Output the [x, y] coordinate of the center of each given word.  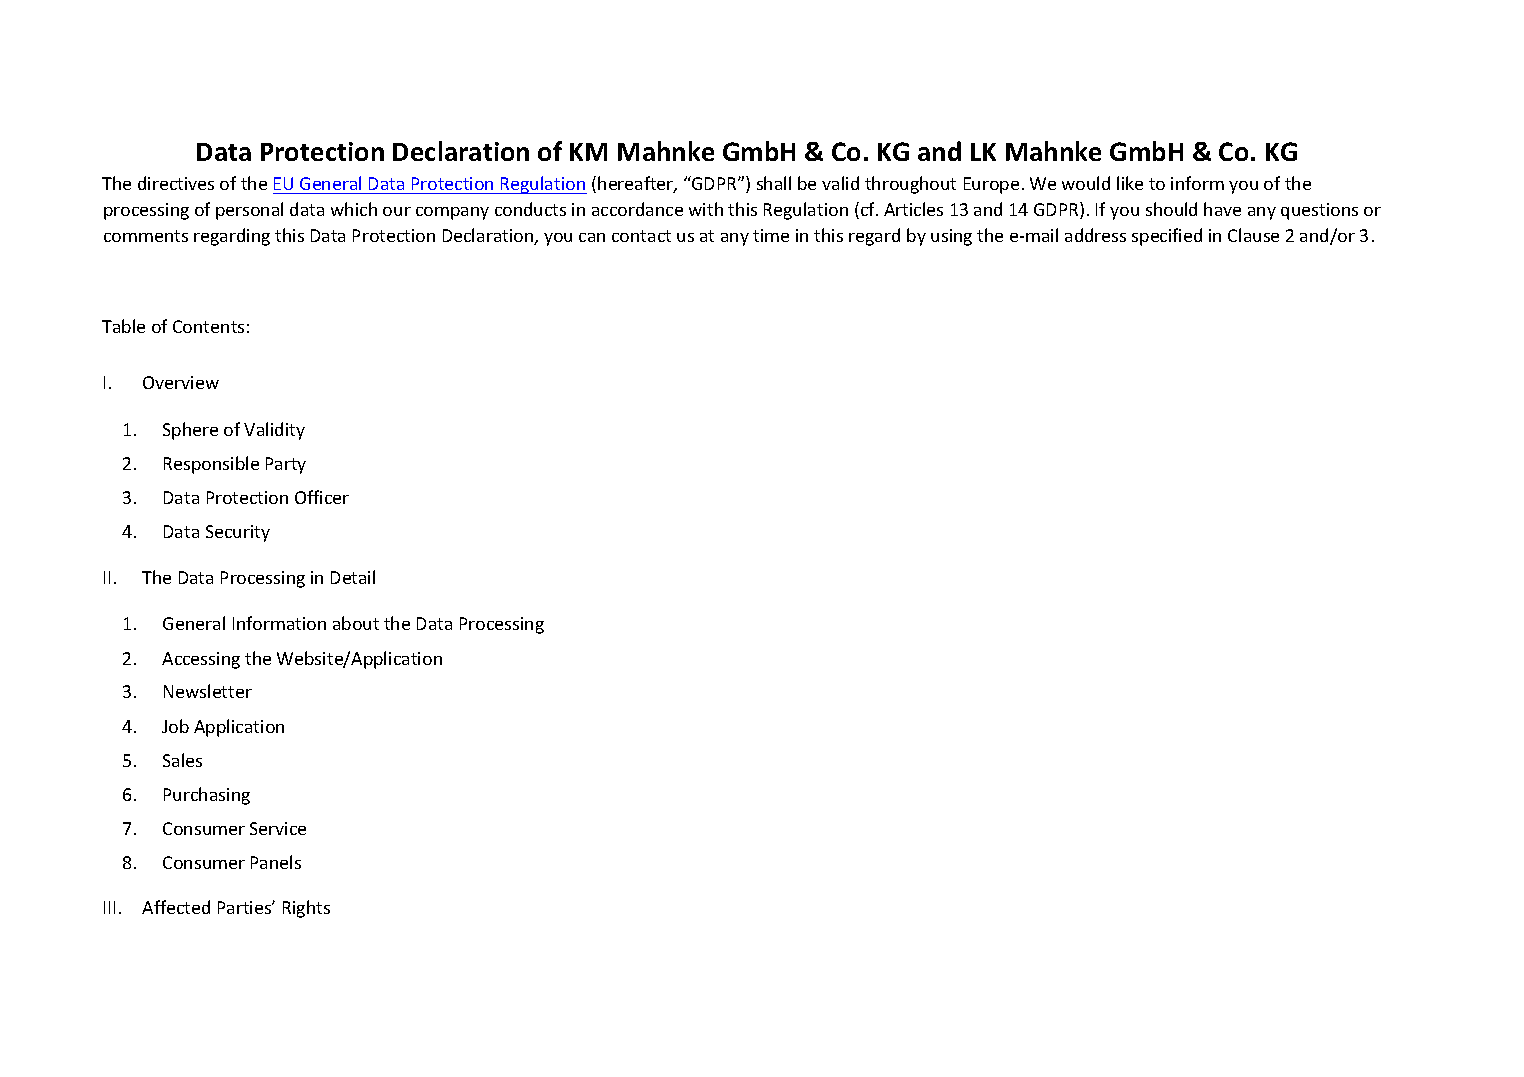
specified [1167, 237]
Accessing [201, 660]
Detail [353, 577]
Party [286, 465]
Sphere [190, 431]
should [1171, 209]
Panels [276, 862]
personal [249, 211]
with [706, 209]
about [356, 623]
